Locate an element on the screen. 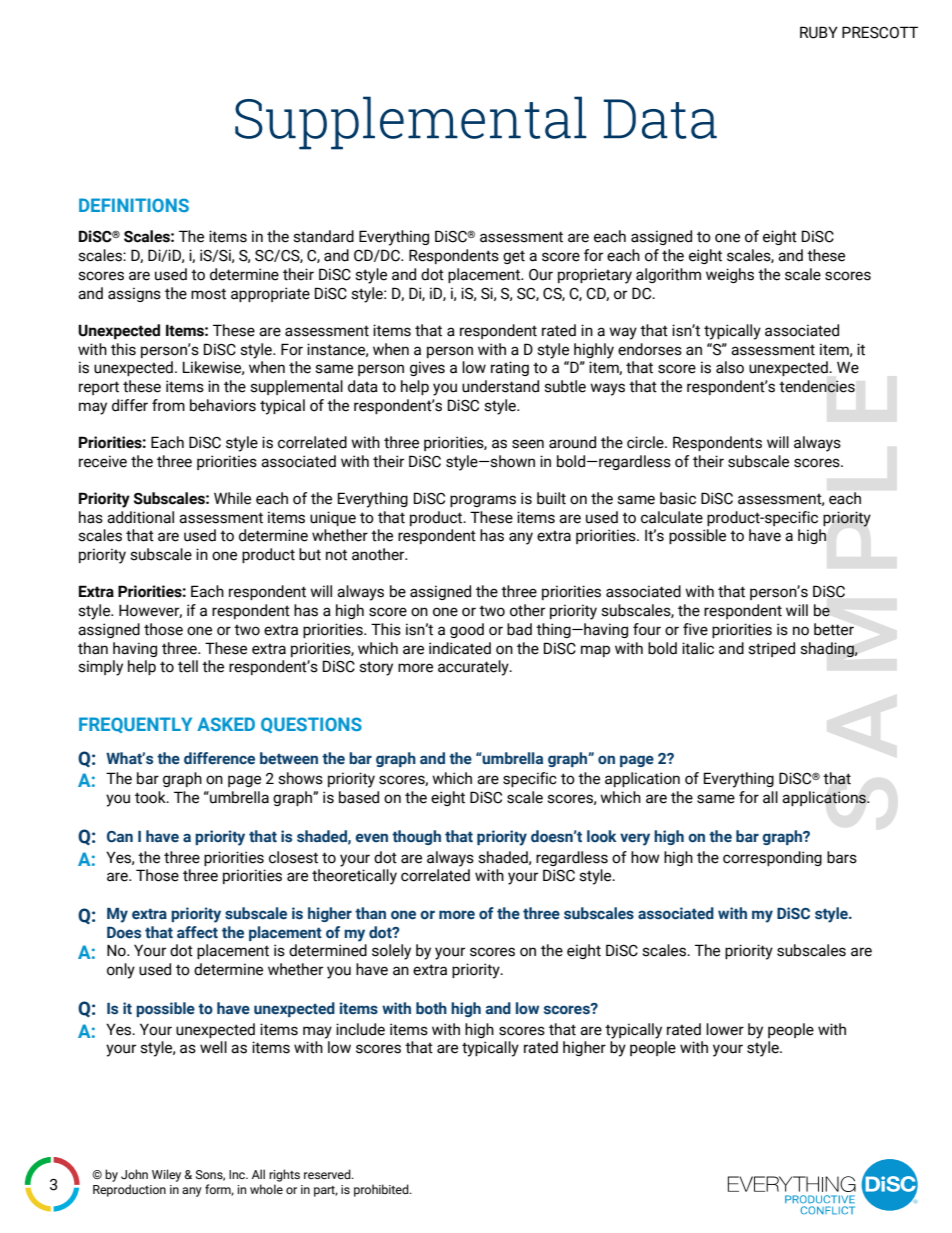 Image resolution: width=952 pixels, height=1233 pixels. lower is located at coordinates (725, 1029).
